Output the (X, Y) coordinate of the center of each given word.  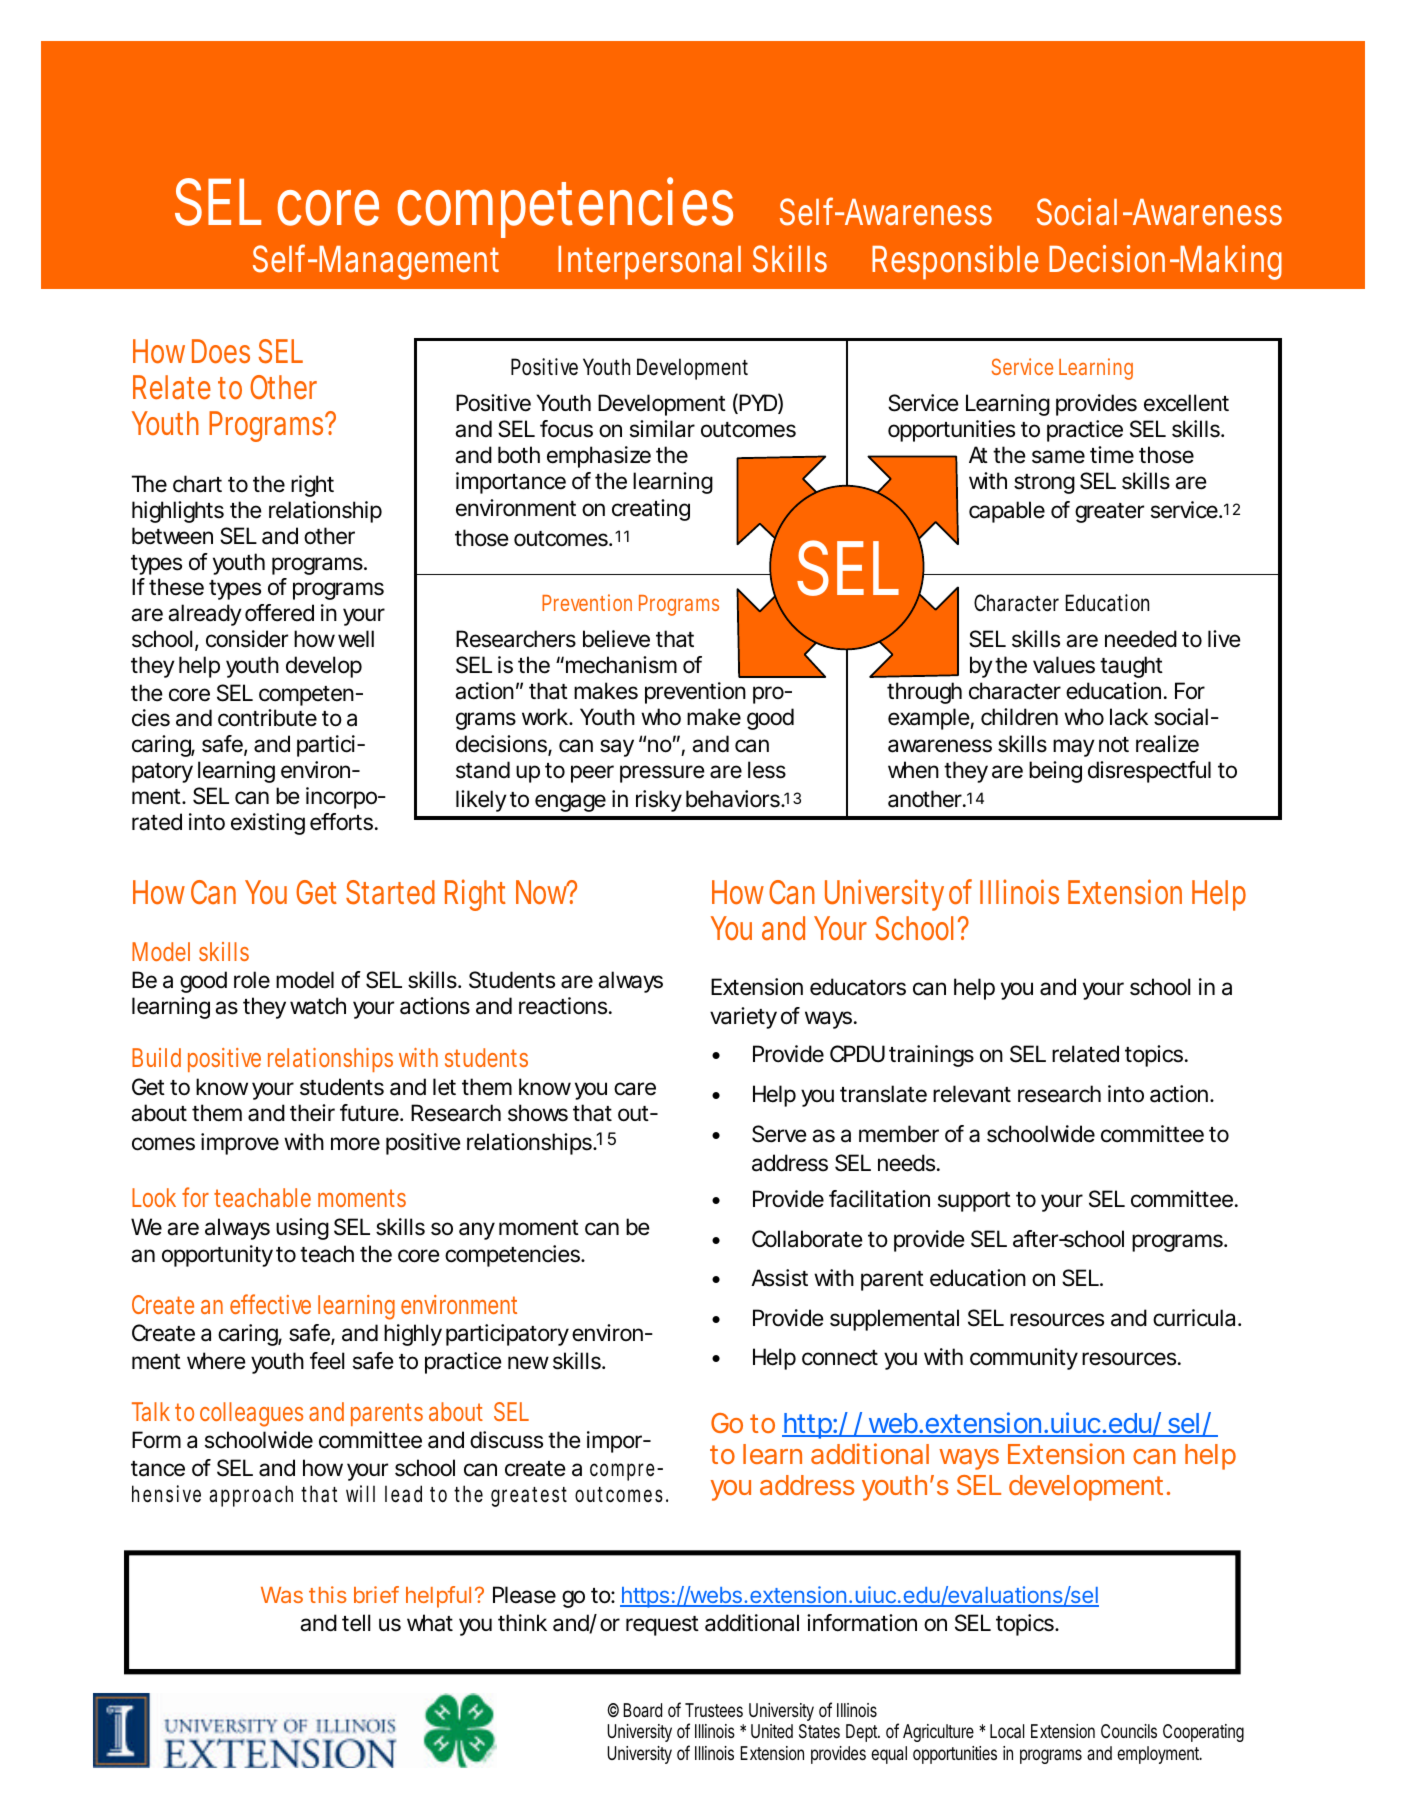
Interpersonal (649, 263)
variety (743, 1018)
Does (221, 351)
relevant (972, 1094)
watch (318, 1006)
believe (616, 639)
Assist (779, 1278)
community (1024, 1359)
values (1064, 665)
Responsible (955, 262)
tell (356, 1623)
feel (327, 1361)
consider (247, 639)
